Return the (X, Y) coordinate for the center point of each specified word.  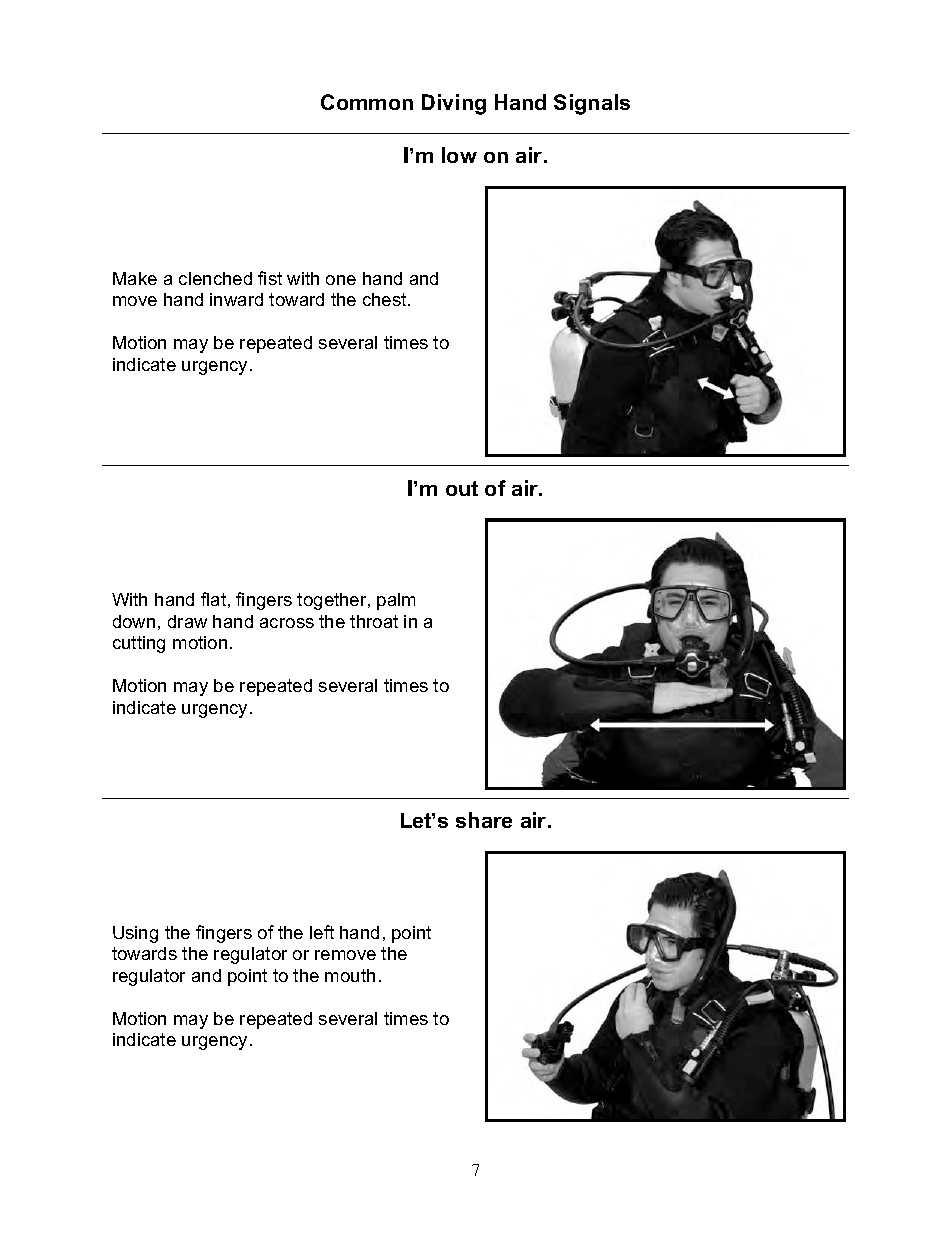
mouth (350, 975)
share (484, 820)
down (134, 621)
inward (236, 299)
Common (367, 102)
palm (396, 601)
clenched (215, 278)
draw (187, 621)
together (333, 601)
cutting (139, 644)
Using (135, 934)
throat (374, 621)
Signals (592, 104)
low (459, 155)
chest (386, 299)
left (322, 932)
